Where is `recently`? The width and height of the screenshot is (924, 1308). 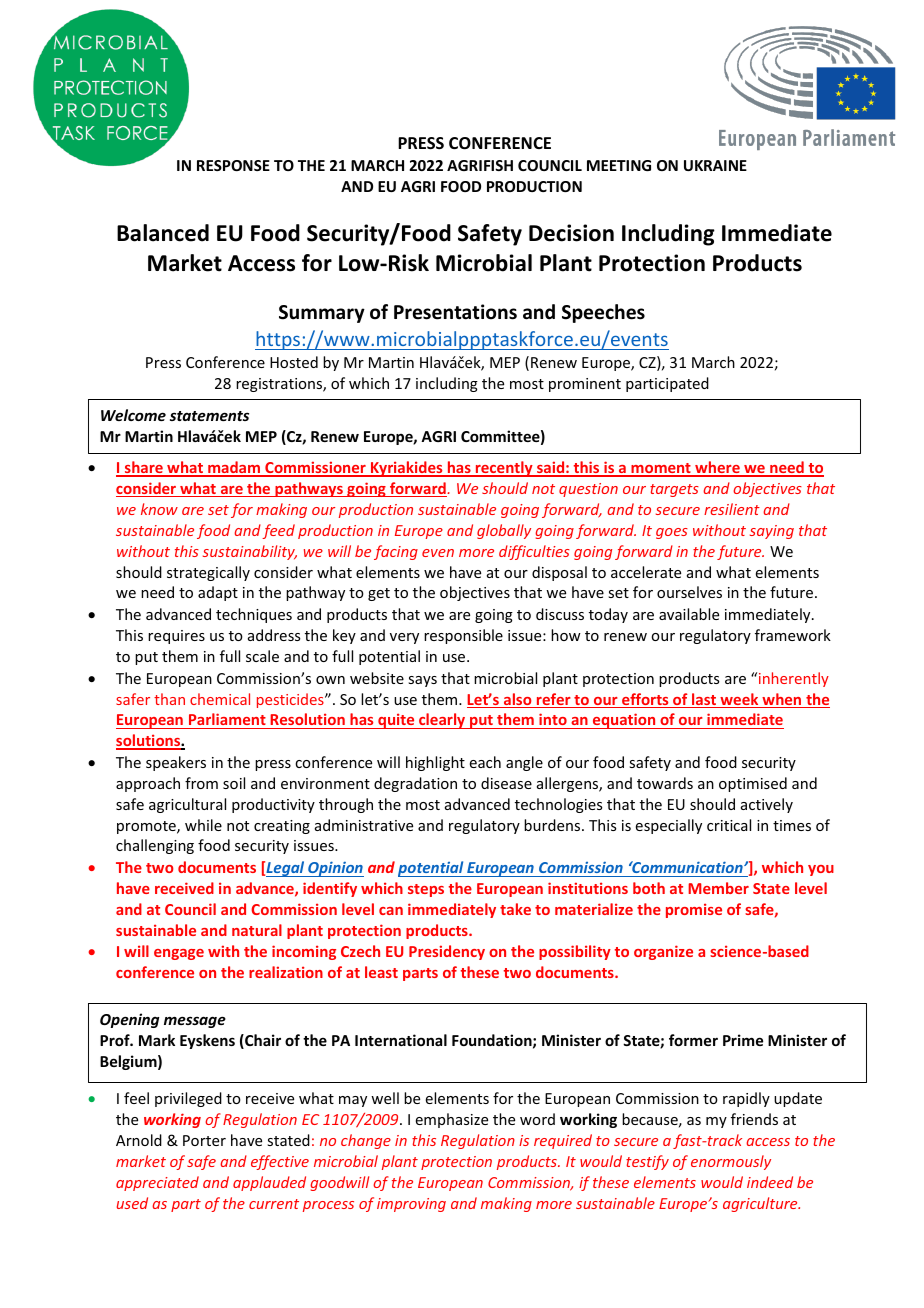 recently is located at coordinates (504, 469).
